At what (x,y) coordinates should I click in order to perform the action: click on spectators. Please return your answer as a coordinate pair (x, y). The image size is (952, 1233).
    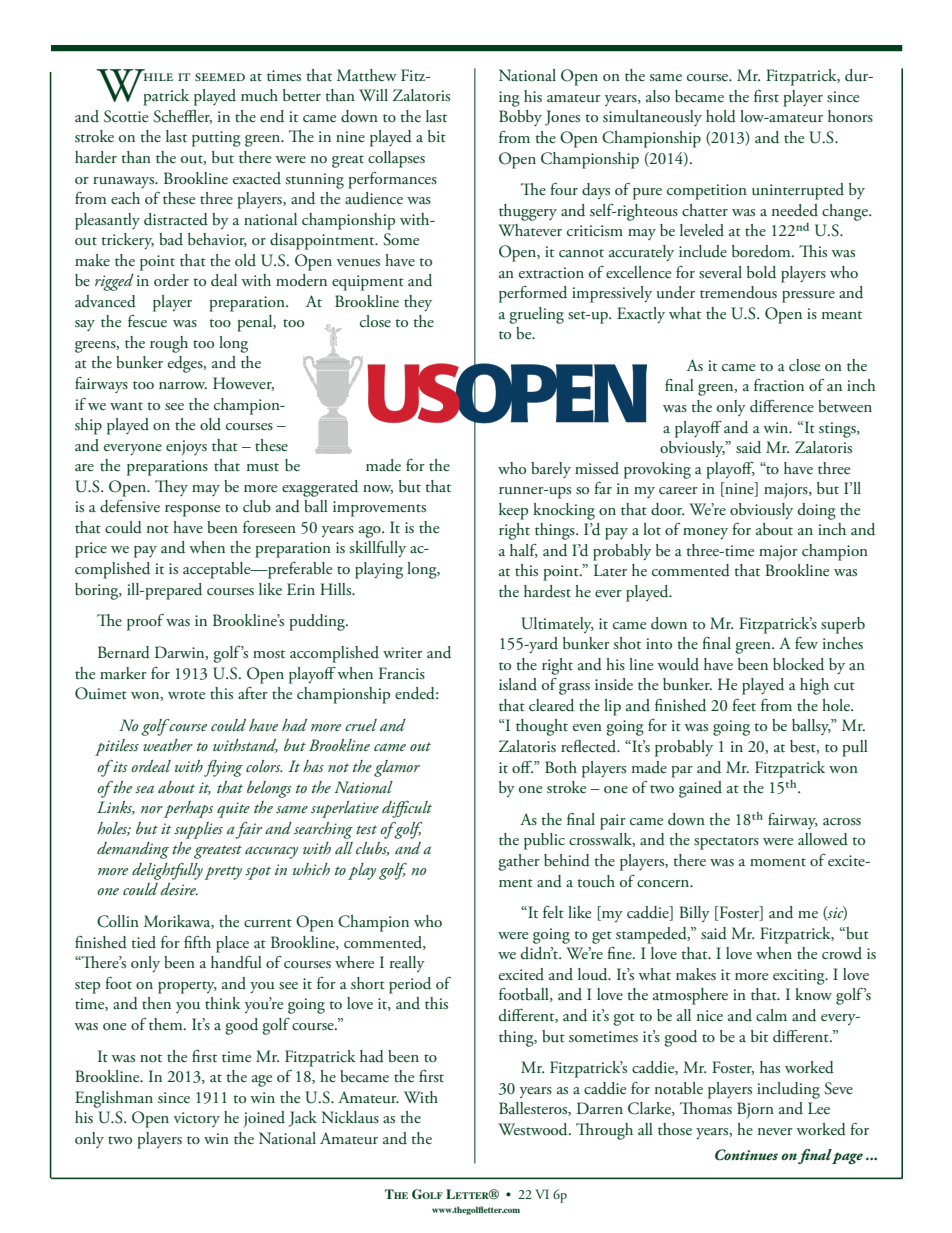
    Looking at the image, I should click on (726, 843).
